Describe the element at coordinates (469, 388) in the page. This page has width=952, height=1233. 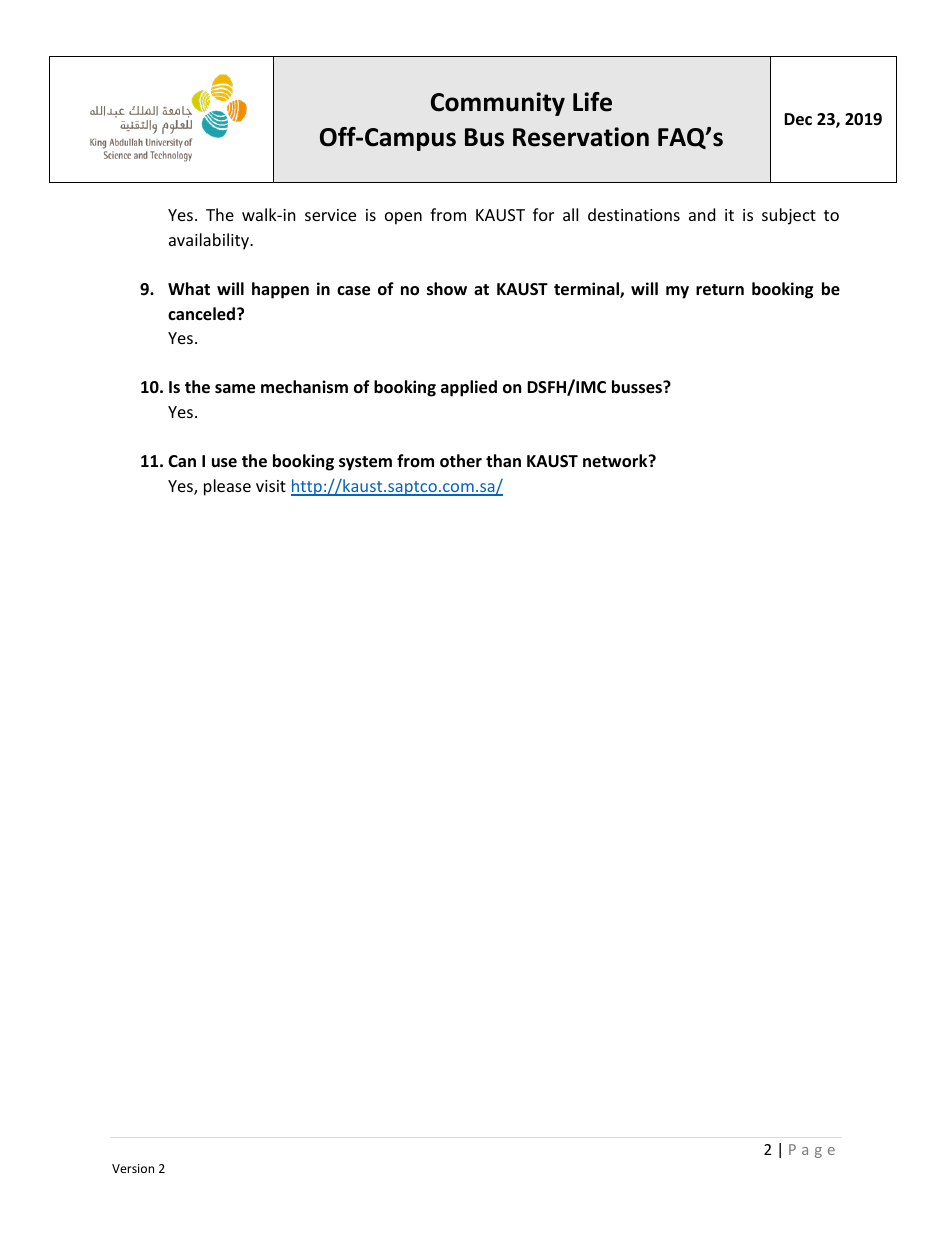
I see `applied` at that location.
